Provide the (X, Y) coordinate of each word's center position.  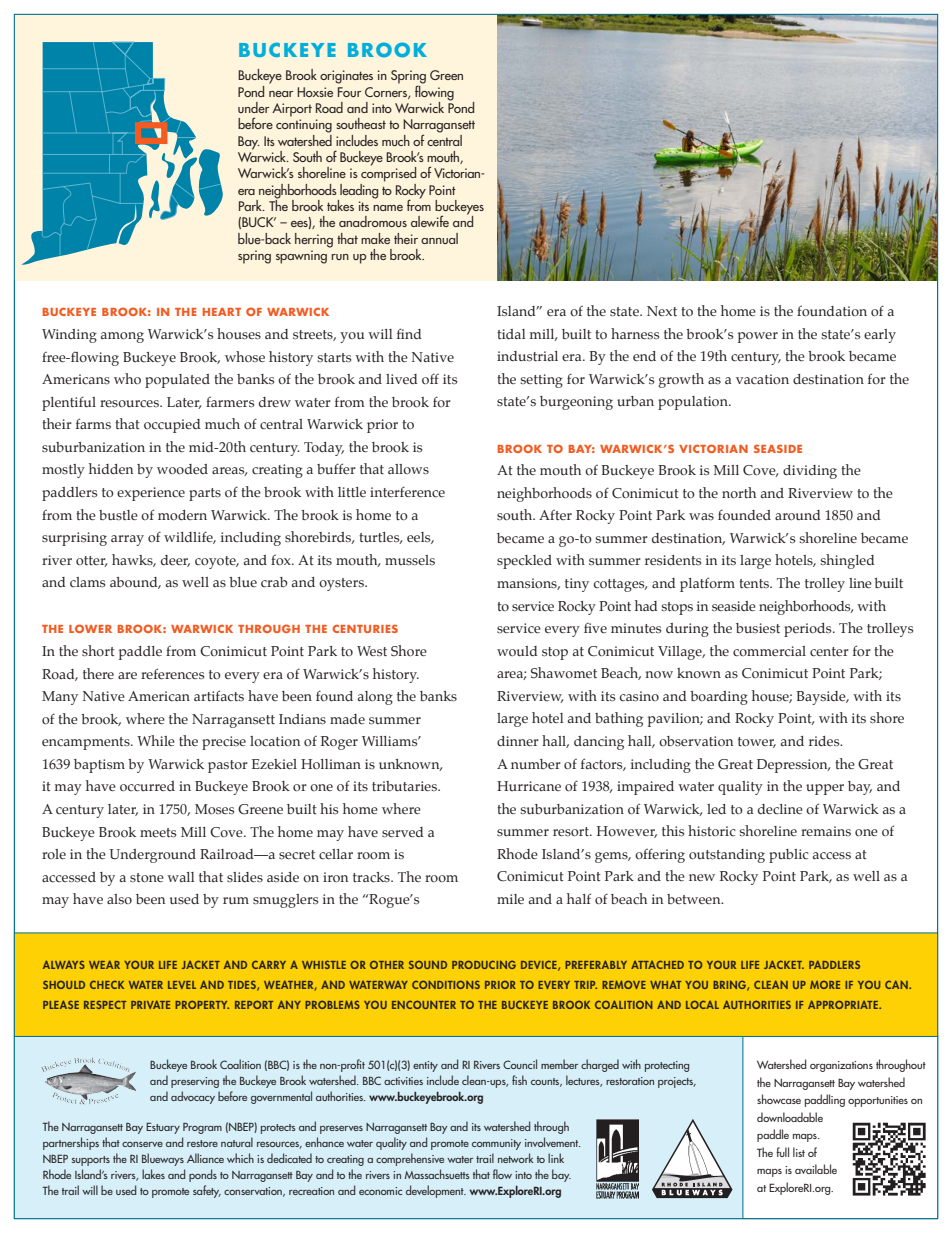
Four (349, 92)
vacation (762, 379)
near (281, 94)
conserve (142, 1144)
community (496, 1144)
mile (510, 899)
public (789, 856)
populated (177, 381)
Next (662, 311)
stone (147, 878)
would (517, 651)
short (98, 651)
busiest (758, 628)
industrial (527, 356)
